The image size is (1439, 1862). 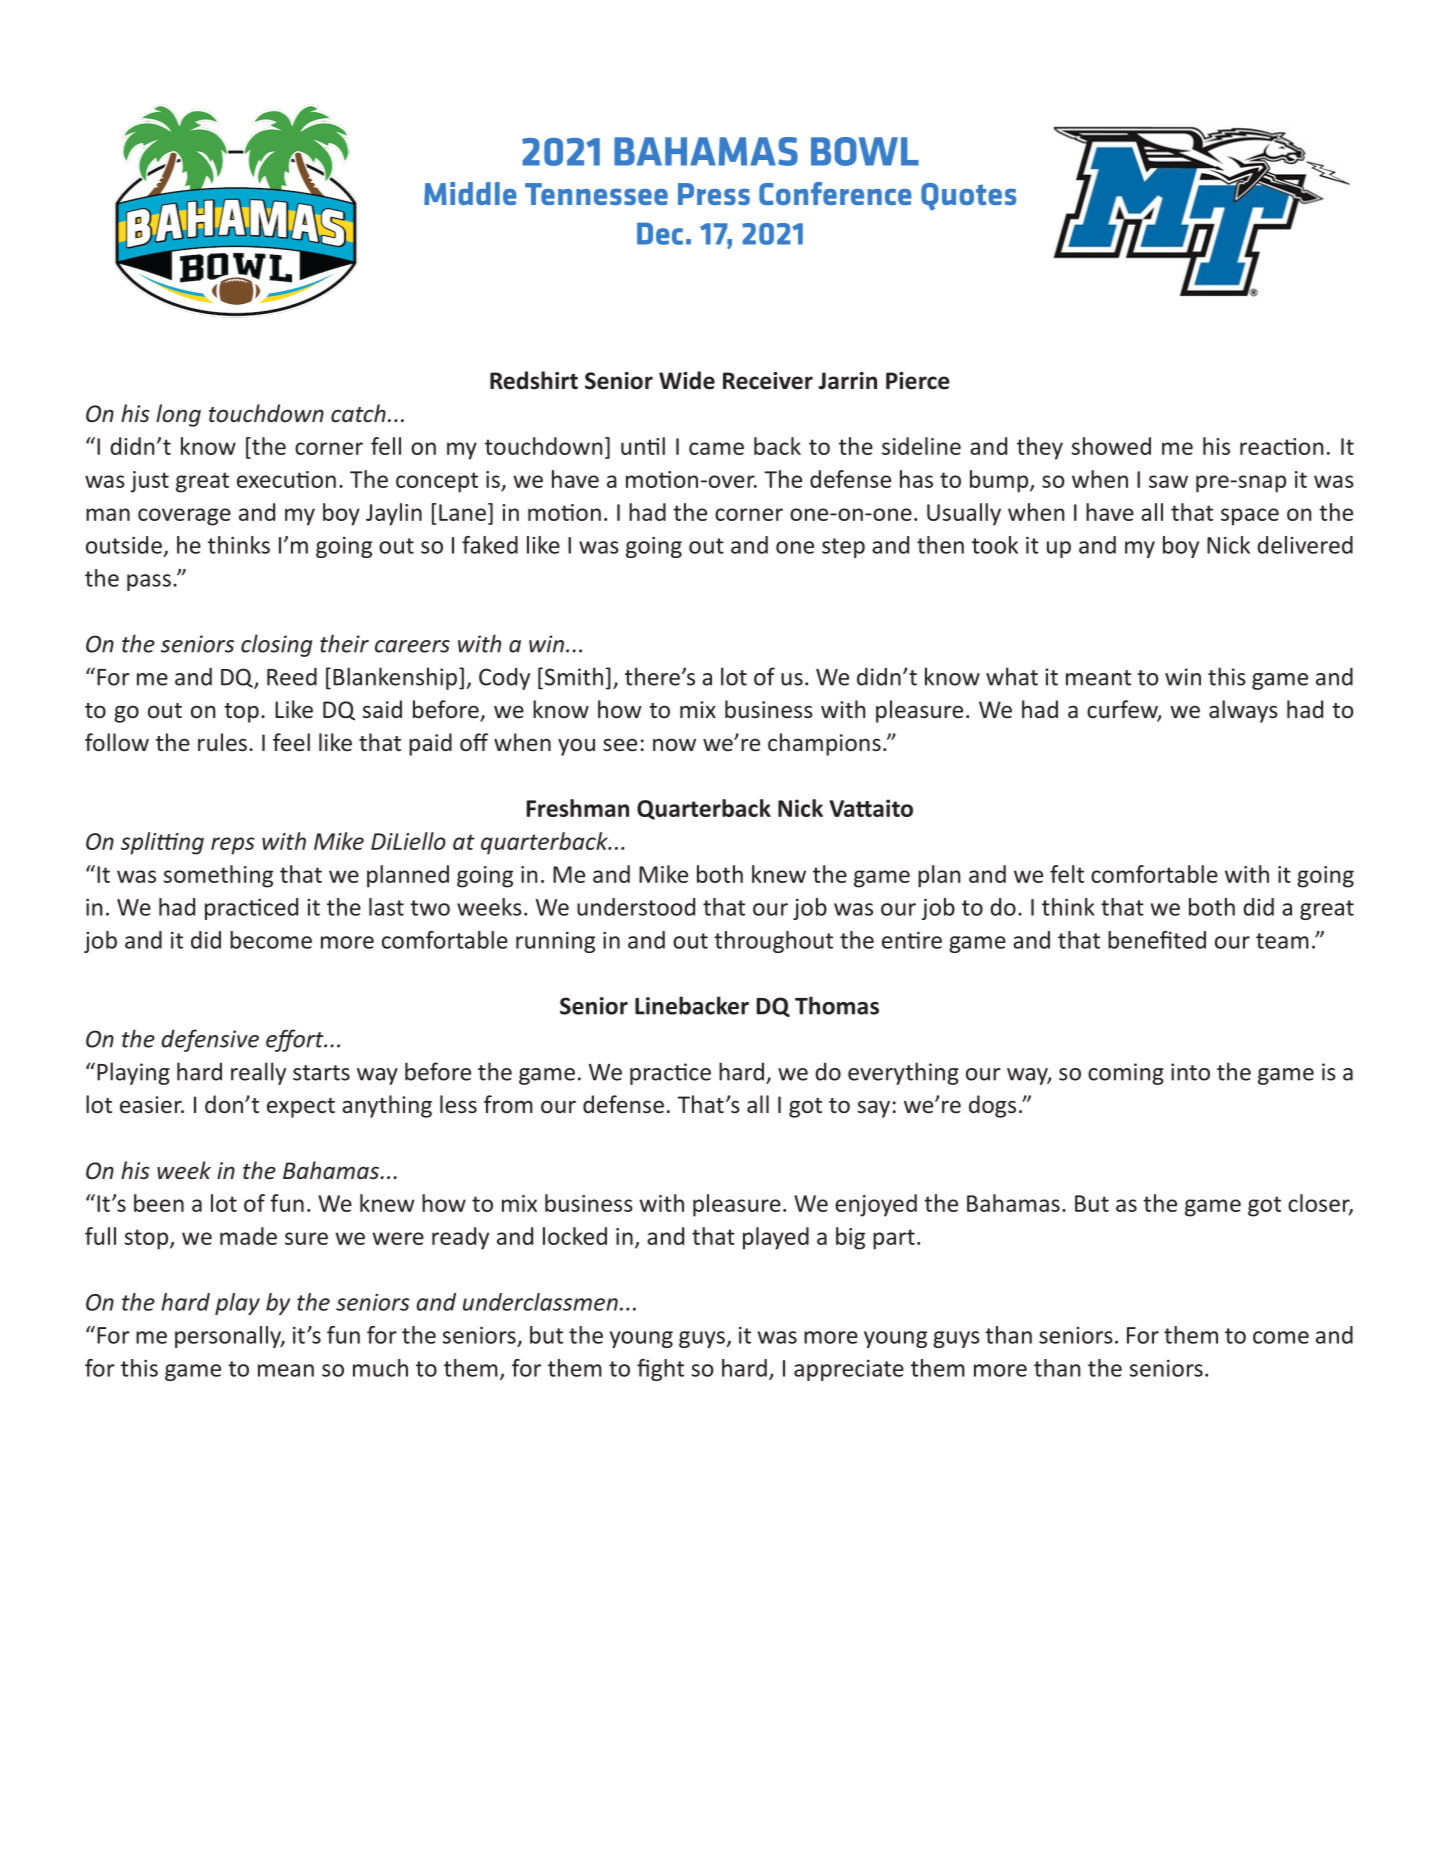 I want to click on champions, so click(x=824, y=744).
